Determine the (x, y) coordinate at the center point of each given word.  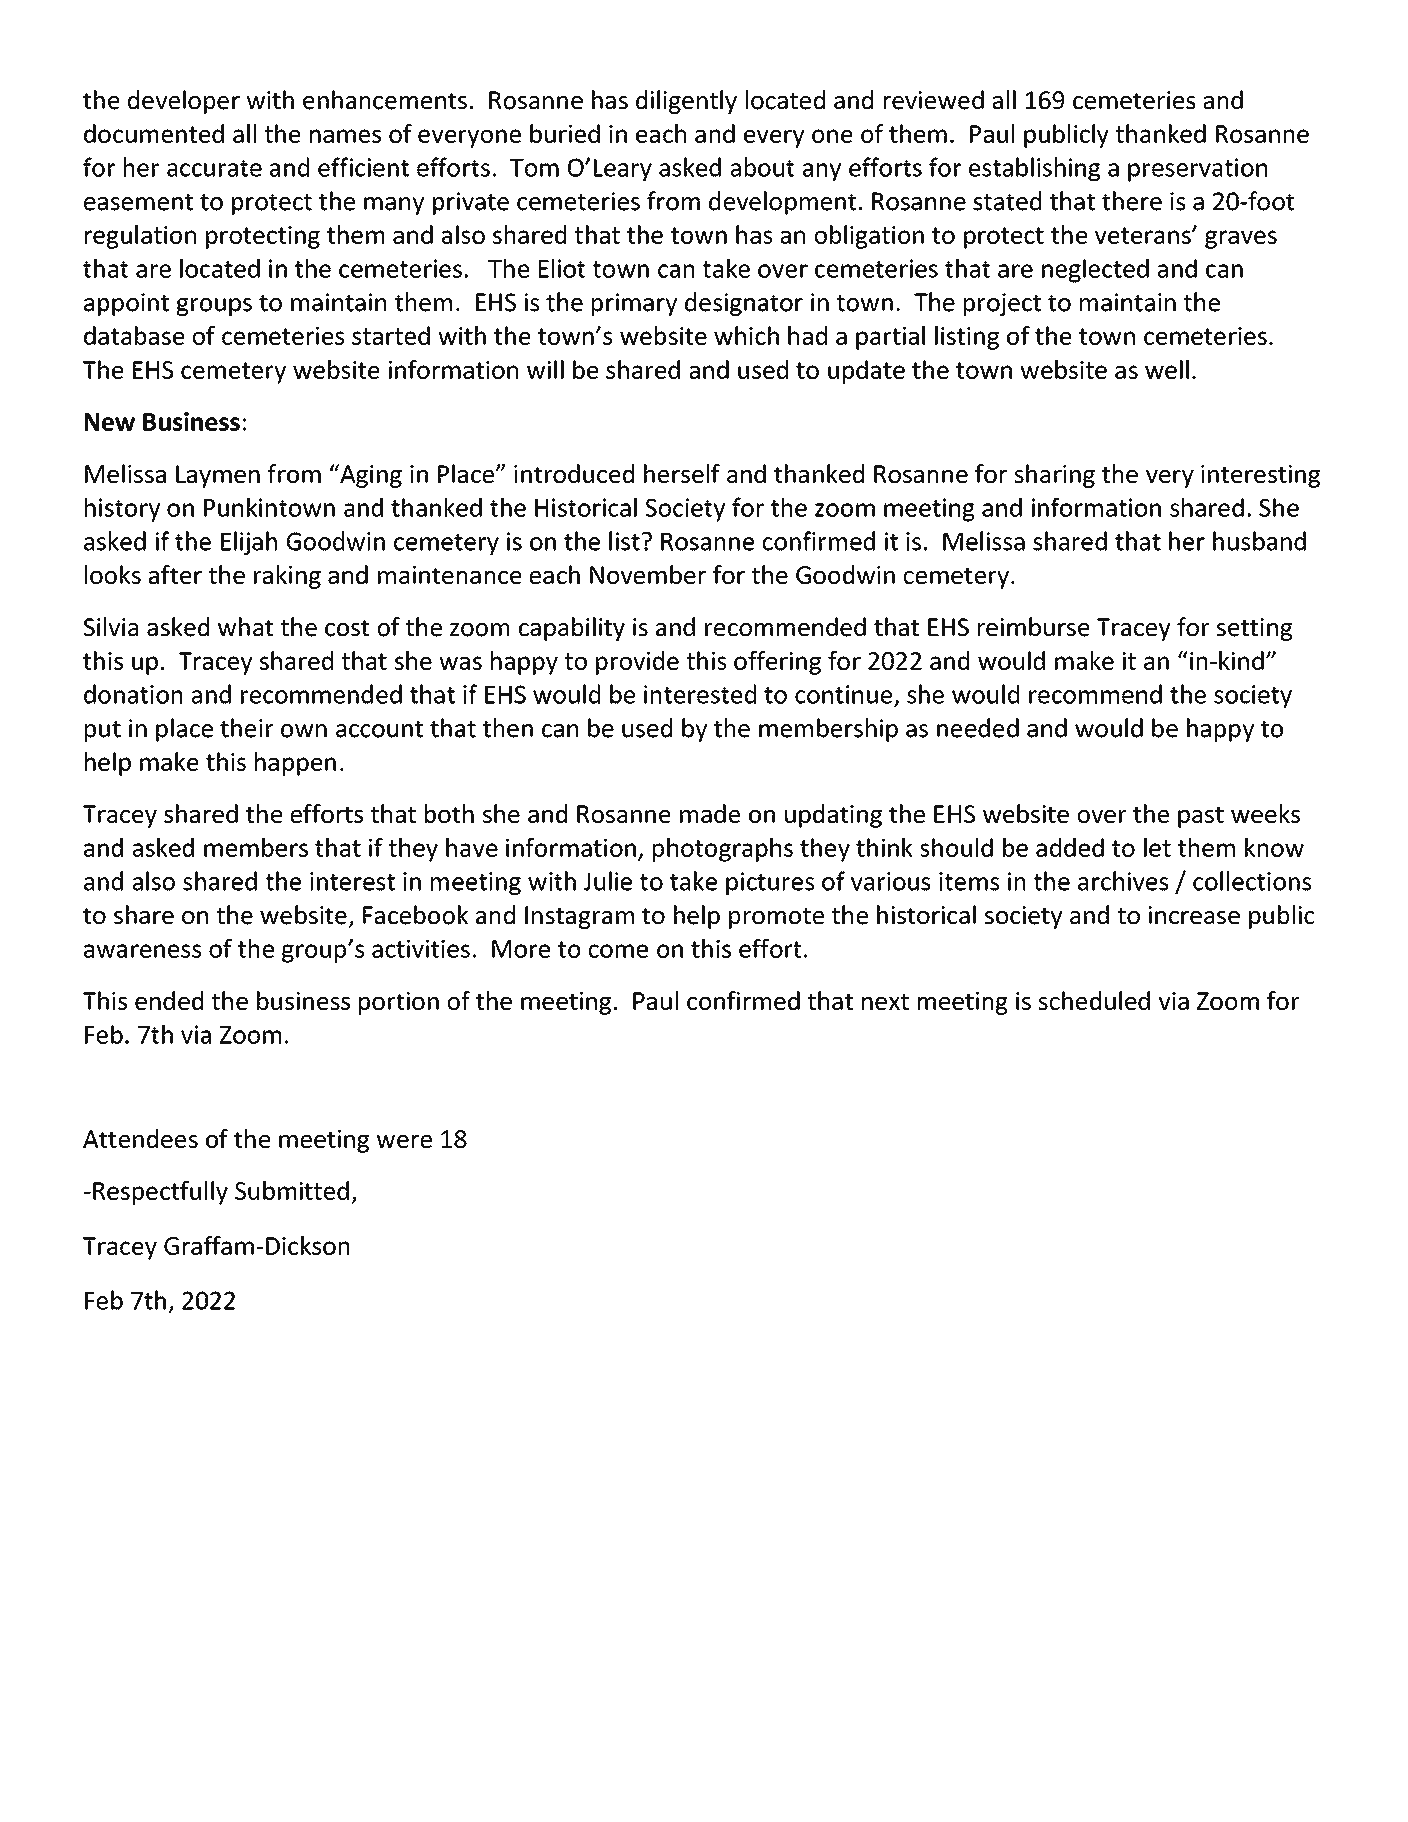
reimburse (1034, 627)
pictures (770, 883)
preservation (1197, 170)
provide (637, 663)
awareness (142, 951)
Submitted (292, 1190)
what (245, 627)
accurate (214, 168)
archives (1123, 881)
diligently (686, 102)
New (110, 422)
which (746, 335)
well (1167, 369)
